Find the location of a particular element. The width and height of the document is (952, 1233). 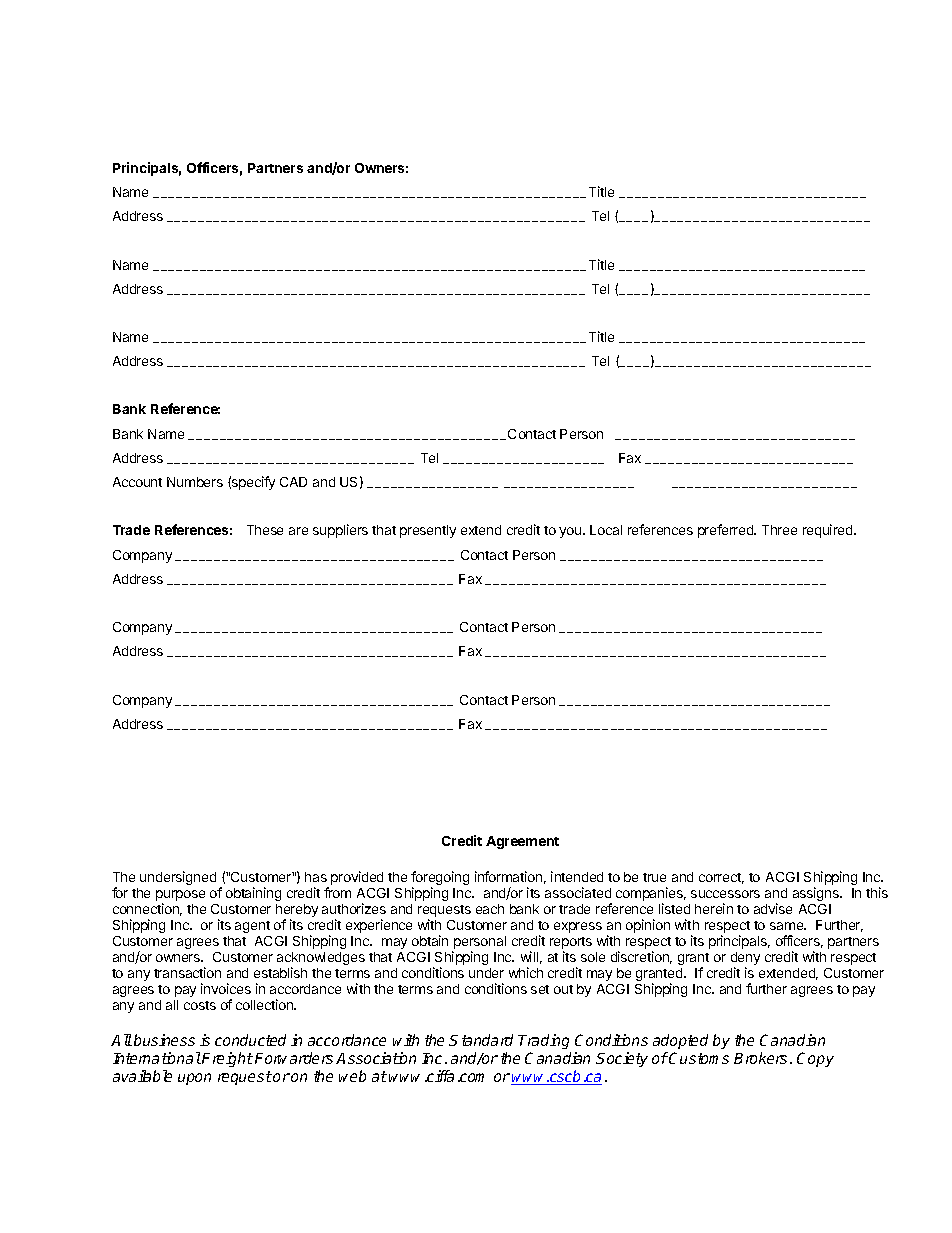

true is located at coordinates (654, 877).
